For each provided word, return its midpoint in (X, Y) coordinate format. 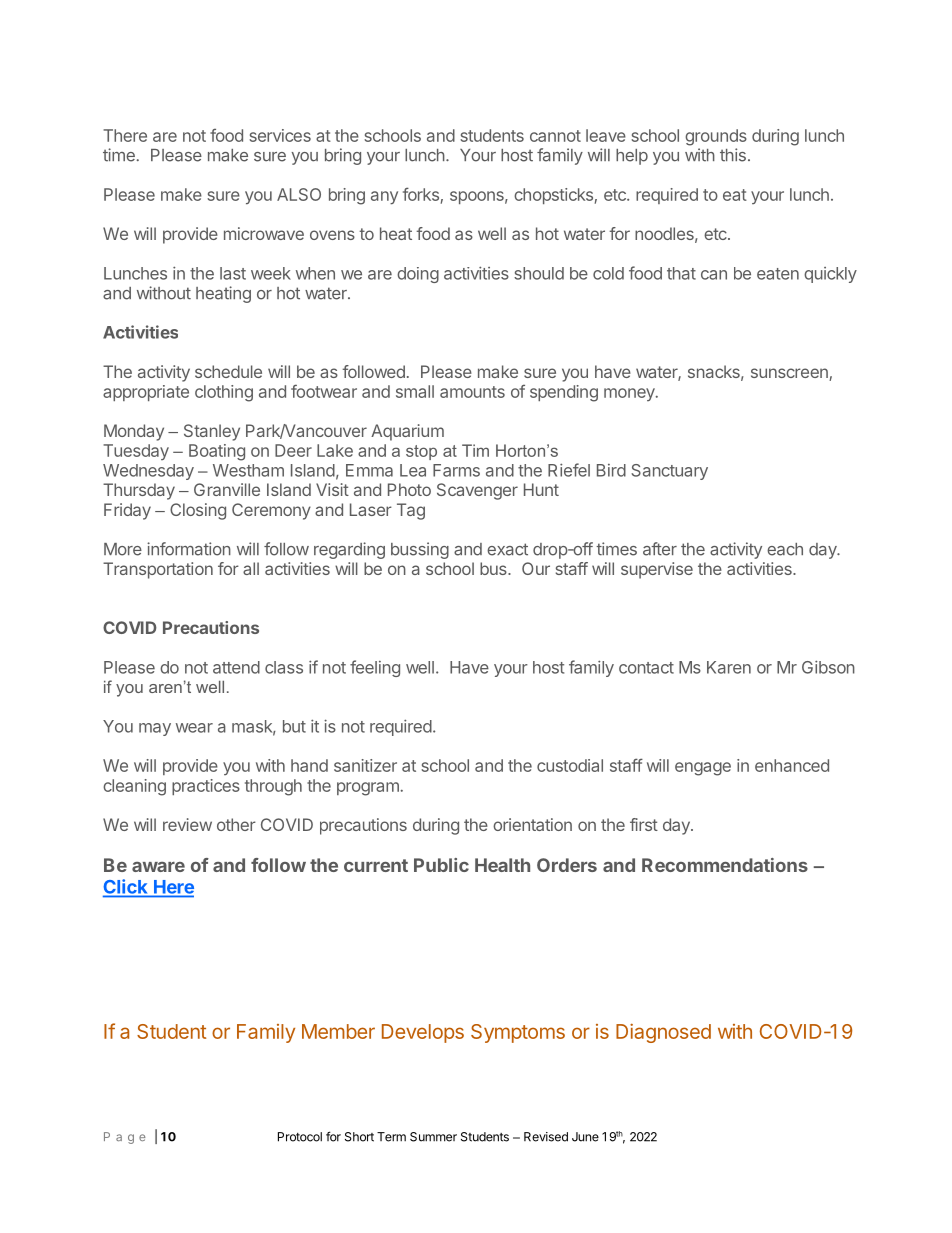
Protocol (300, 1137)
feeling (375, 668)
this (733, 155)
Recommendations (725, 865)
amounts (472, 392)
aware (158, 867)
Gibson (828, 667)
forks (421, 194)
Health (502, 865)
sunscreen (790, 374)
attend (236, 667)
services (280, 135)
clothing (224, 393)
